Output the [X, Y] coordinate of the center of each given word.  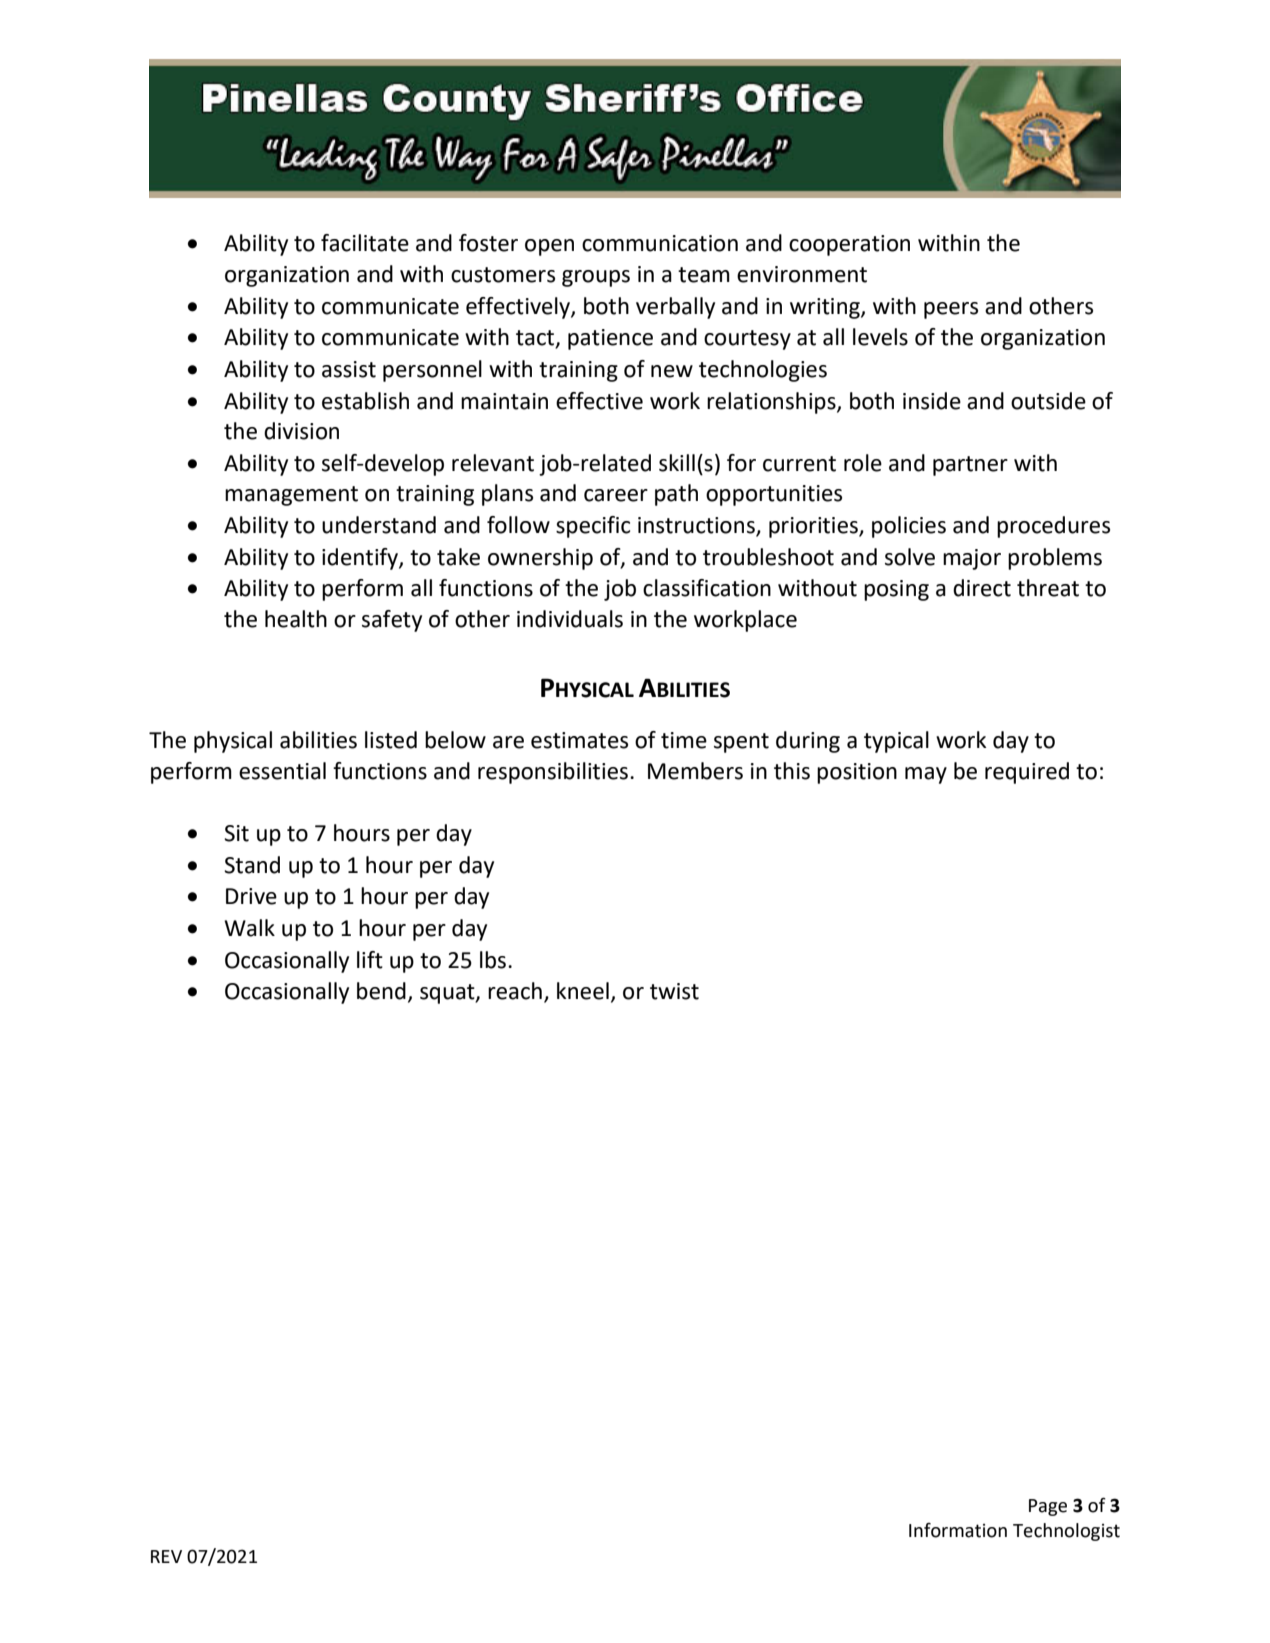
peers [951, 310]
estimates [579, 740]
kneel [583, 991]
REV [166, 1556]
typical [896, 742]
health [296, 619]
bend [381, 991]
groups [596, 278]
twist [674, 991]
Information [958, 1530]
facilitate [365, 243]
